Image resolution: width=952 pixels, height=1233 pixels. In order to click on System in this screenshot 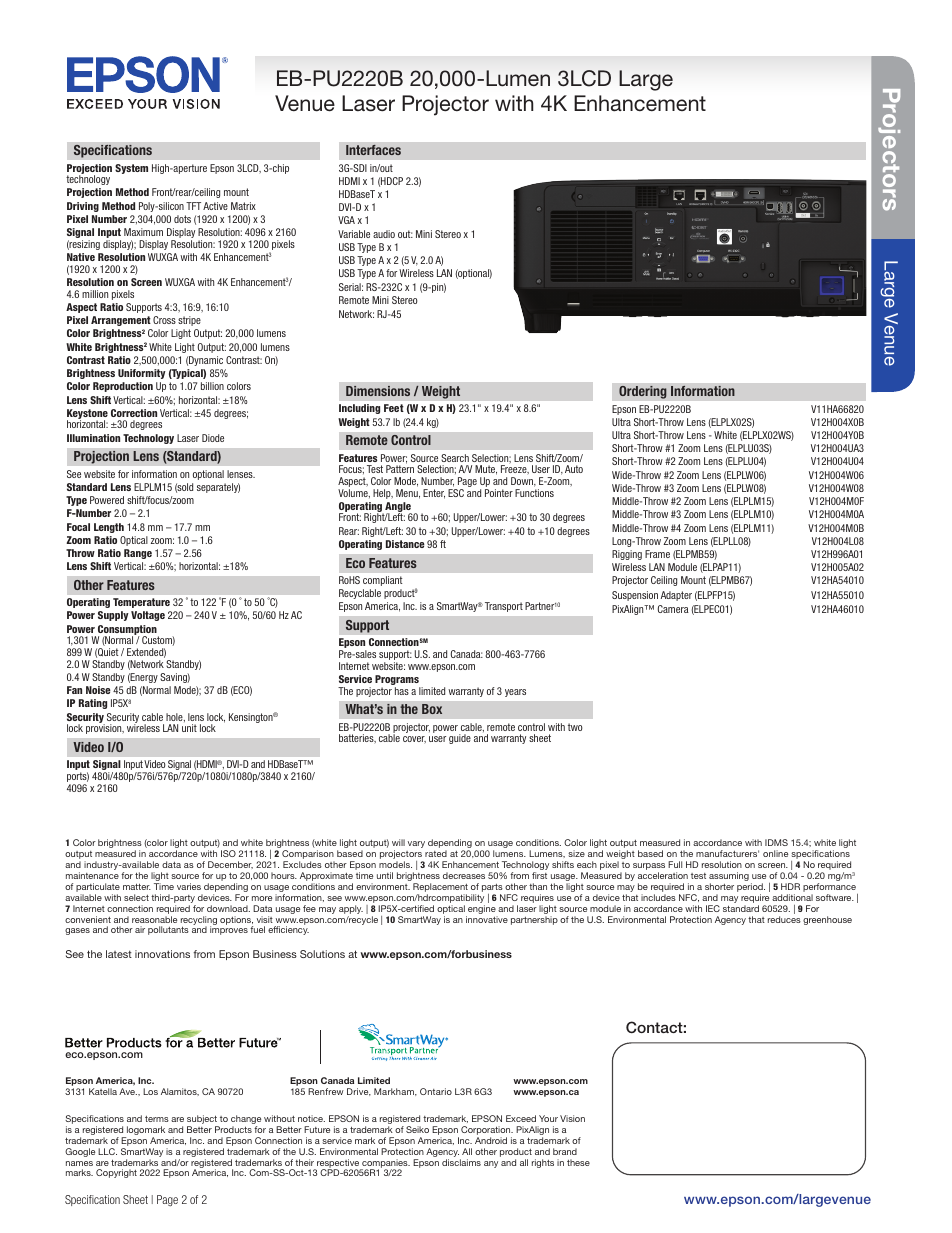, I will do `click(131, 169)`.
